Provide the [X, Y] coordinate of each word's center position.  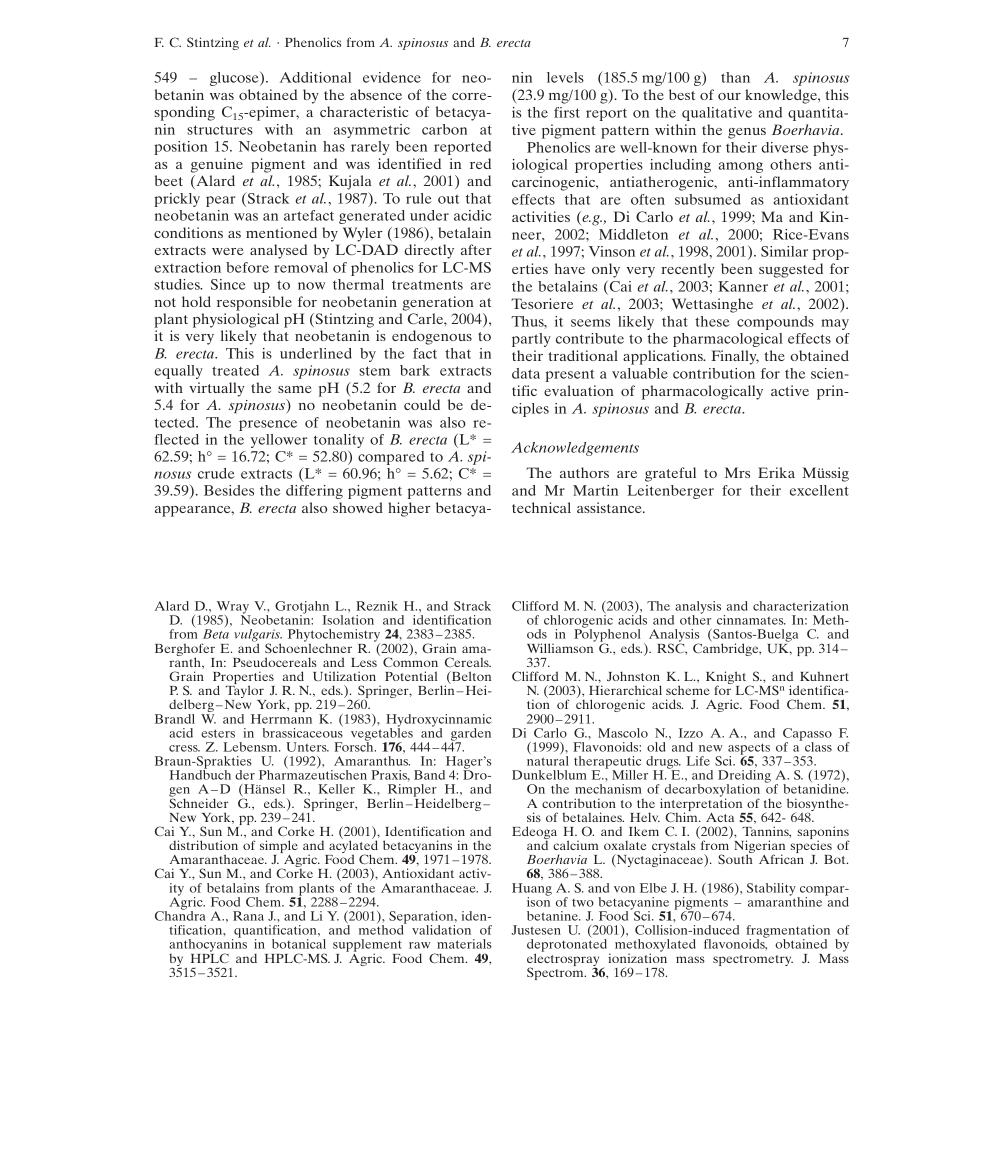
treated [235, 370]
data [526, 373]
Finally [735, 357]
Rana [248, 916]
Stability [772, 890]
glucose [235, 79]
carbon [444, 129]
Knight [727, 679]
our [729, 96]
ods [537, 634]
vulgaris [258, 636]
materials [464, 944]
